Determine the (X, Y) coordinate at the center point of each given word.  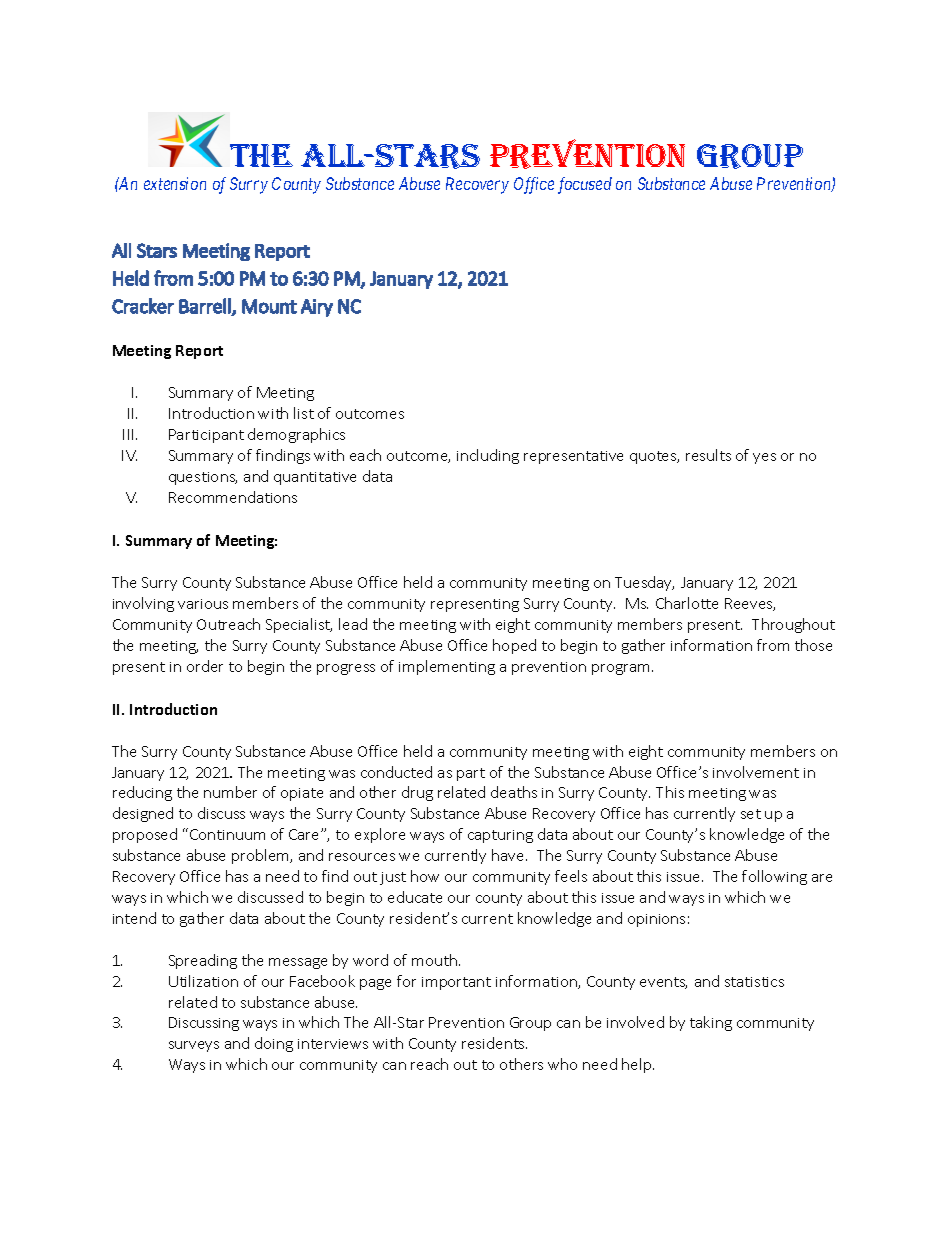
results (708, 455)
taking (711, 1023)
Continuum (227, 834)
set (751, 814)
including (488, 456)
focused (585, 185)
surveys (194, 1046)
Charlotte (687, 603)
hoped (514, 646)
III (130, 434)
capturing (500, 836)
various (203, 604)
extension (175, 183)
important (456, 983)
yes (764, 458)
